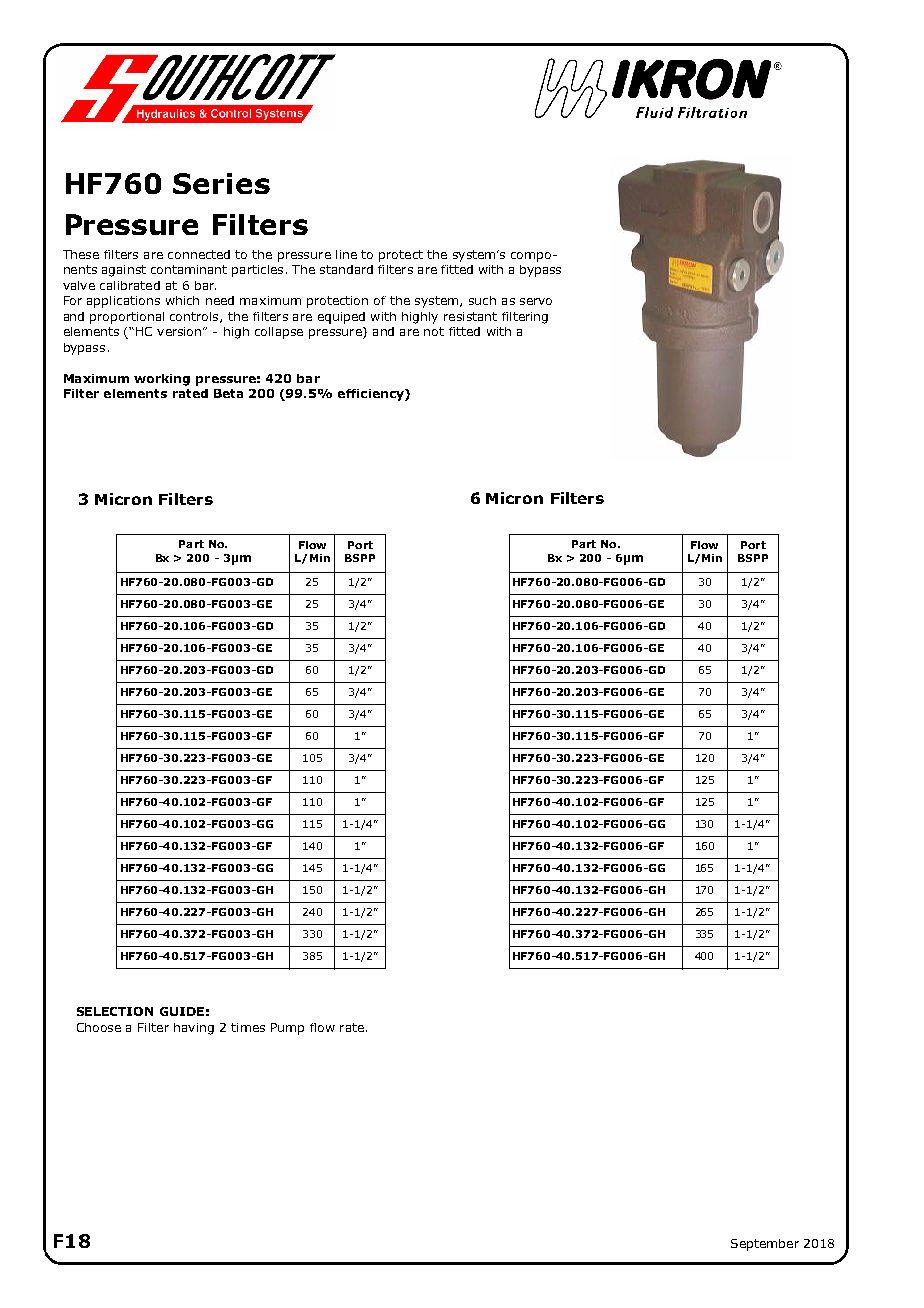  Describe the element at coordinates (765, 1245) in the page. I see `September` at that location.
